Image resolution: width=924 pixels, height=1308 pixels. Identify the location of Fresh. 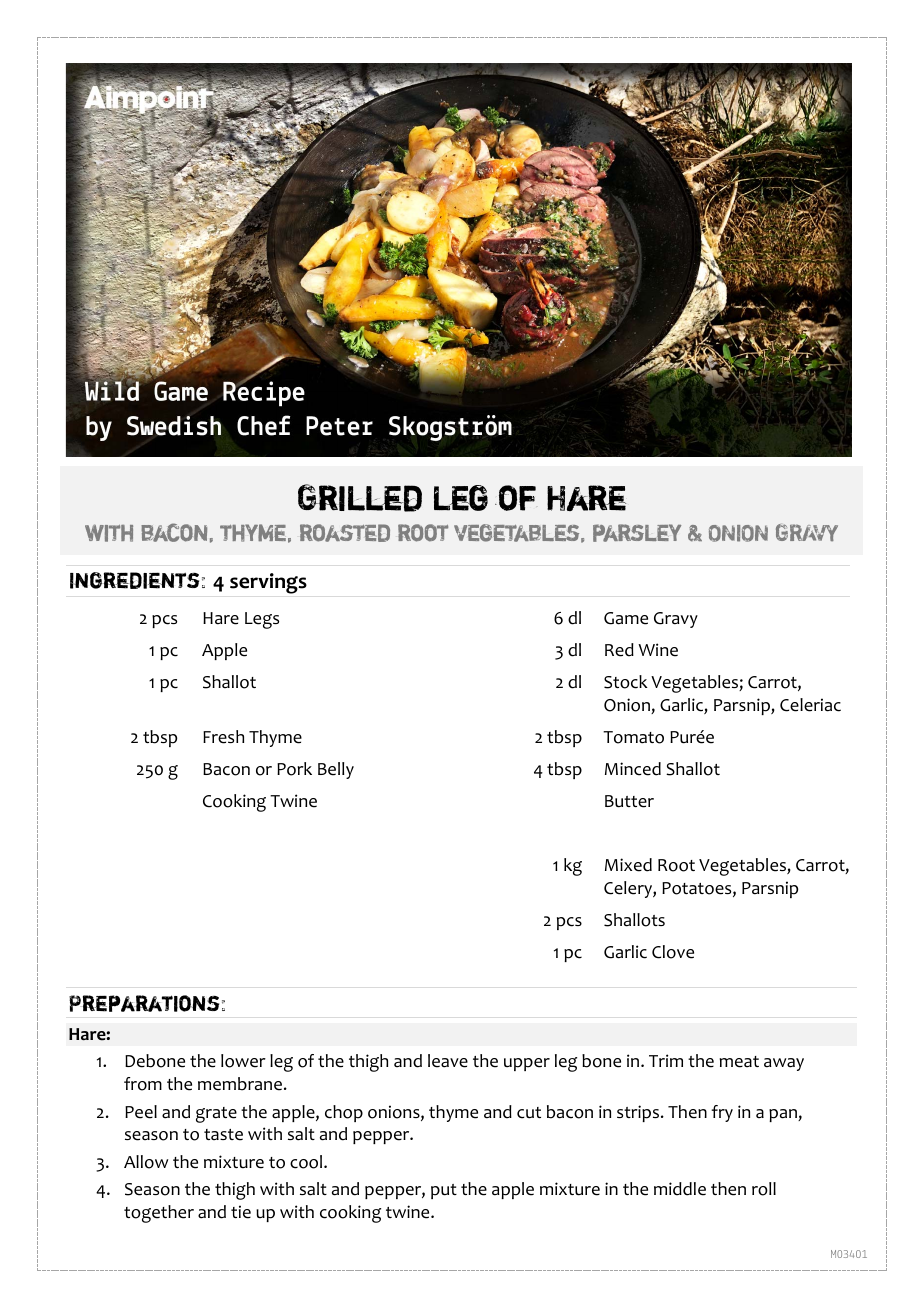
(223, 737).
